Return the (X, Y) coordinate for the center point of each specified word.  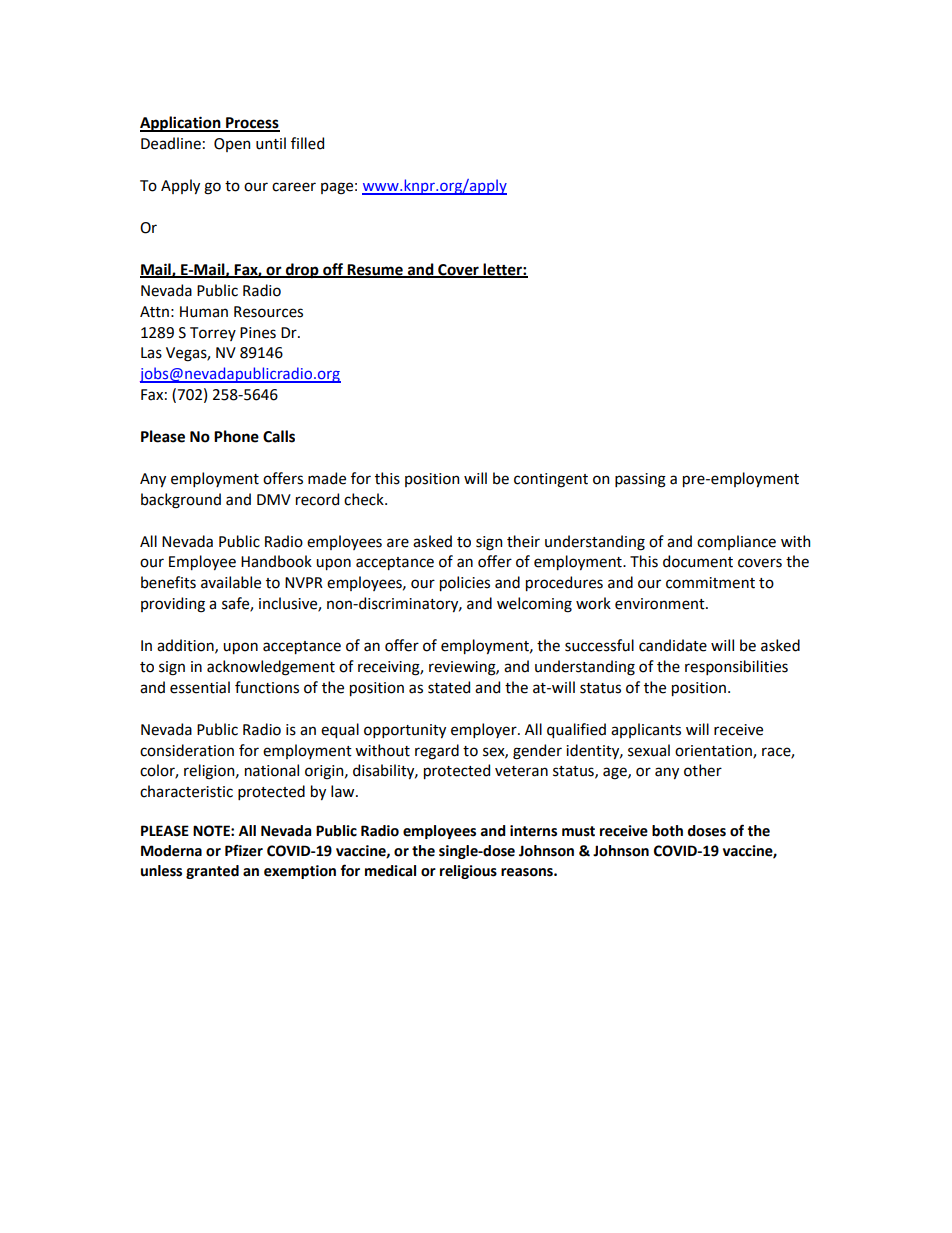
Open (232, 145)
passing (640, 480)
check (365, 499)
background (181, 501)
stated (449, 687)
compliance (736, 542)
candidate (673, 645)
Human (204, 312)
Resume (375, 270)
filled (307, 143)
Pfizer (244, 850)
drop (302, 271)
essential (200, 687)
